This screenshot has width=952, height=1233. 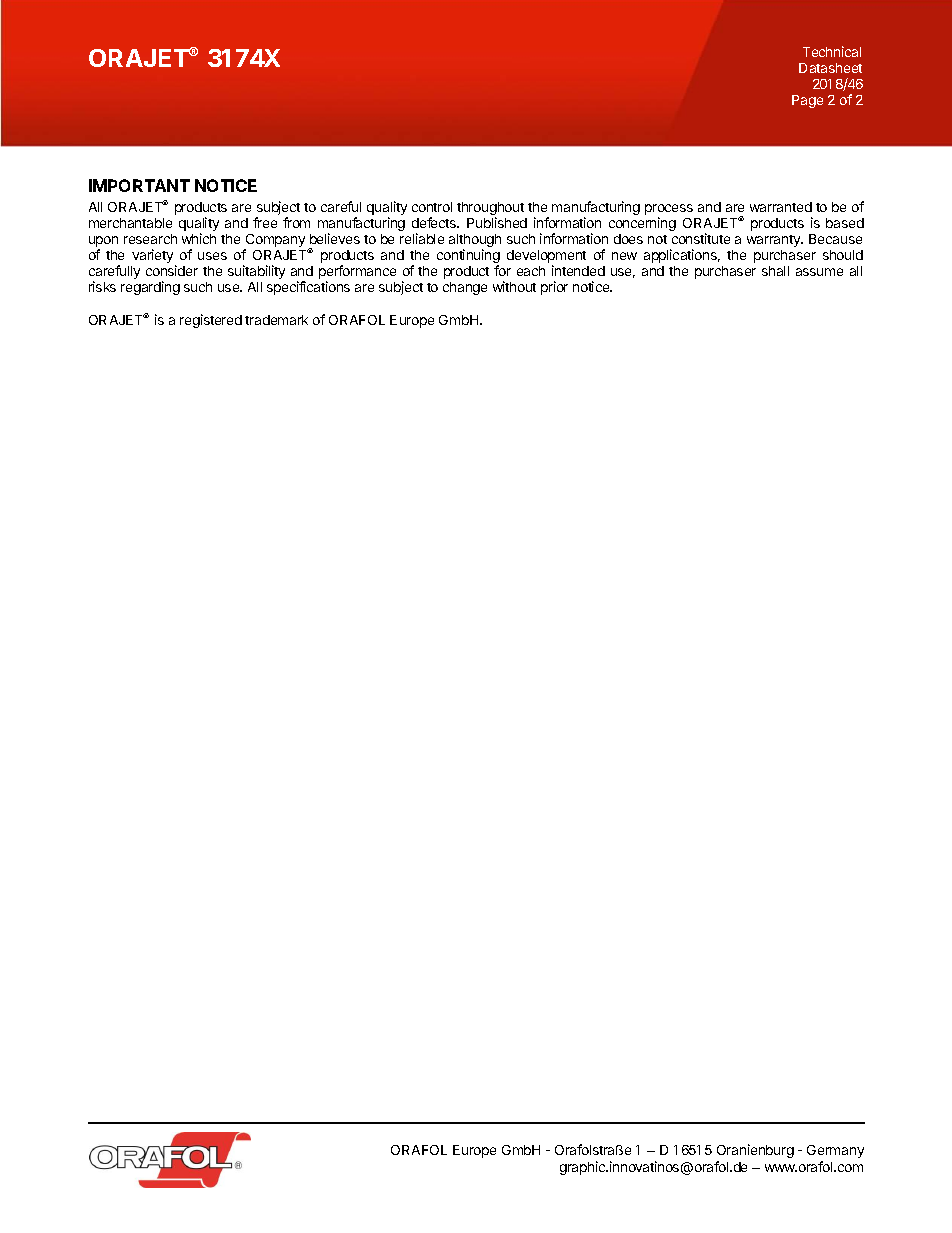 I want to click on prior, so click(x=554, y=288).
